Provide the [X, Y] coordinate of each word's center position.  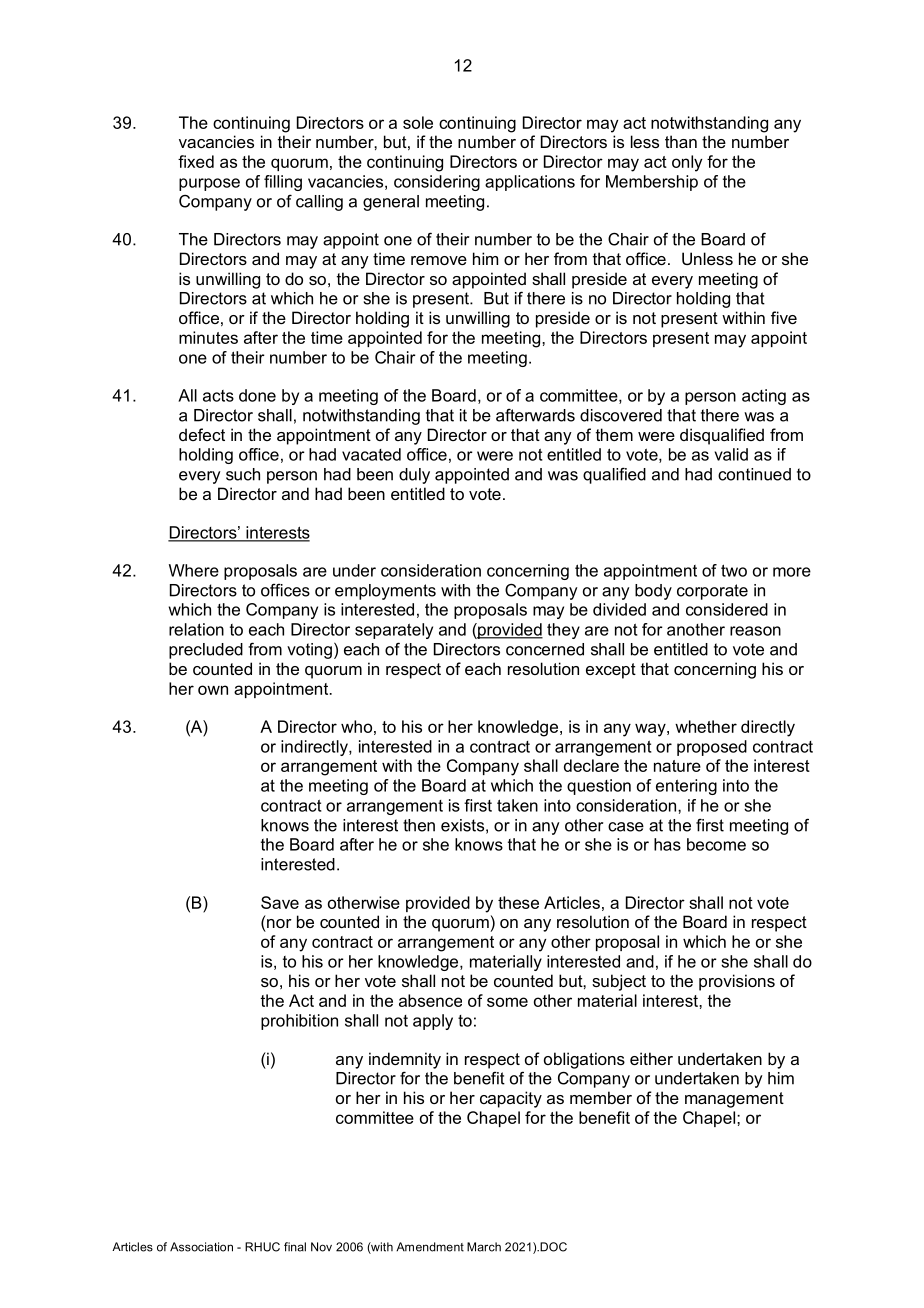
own [213, 690]
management [734, 1100]
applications [530, 183]
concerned [545, 649]
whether [706, 726]
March [484, 1247]
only [687, 163]
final [295, 1247]
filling [283, 183]
